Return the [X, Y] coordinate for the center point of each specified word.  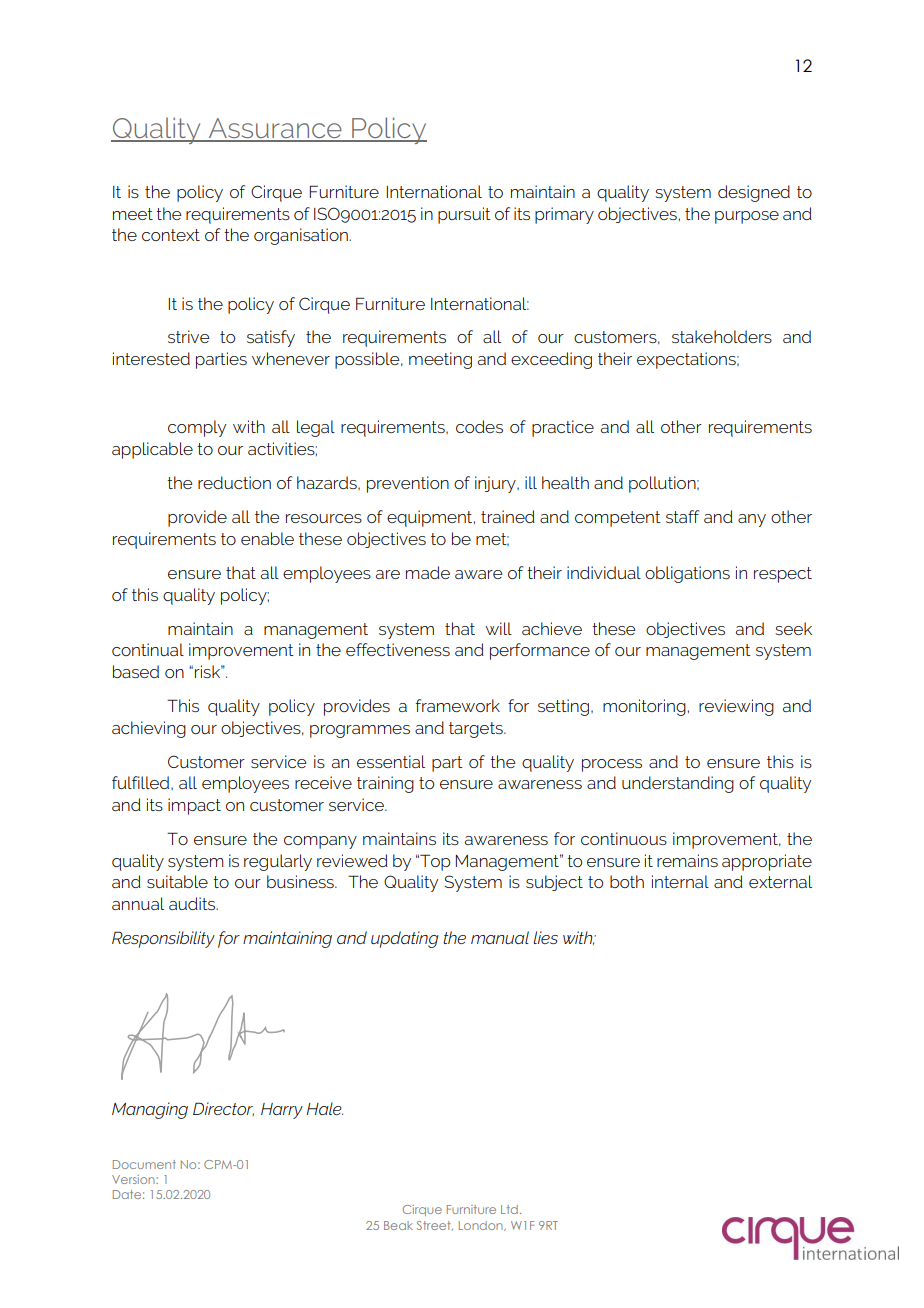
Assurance [275, 129]
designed [754, 193]
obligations [687, 574]
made [428, 572]
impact [194, 806]
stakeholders [722, 336]
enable [267, 538]
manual [500, 937]
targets [477, 730]
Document [144, 1164]
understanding [678, 784]
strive [188, 336]
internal [680, 881]
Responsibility [163, 939]
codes [479, 426]
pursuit [464, 215]
